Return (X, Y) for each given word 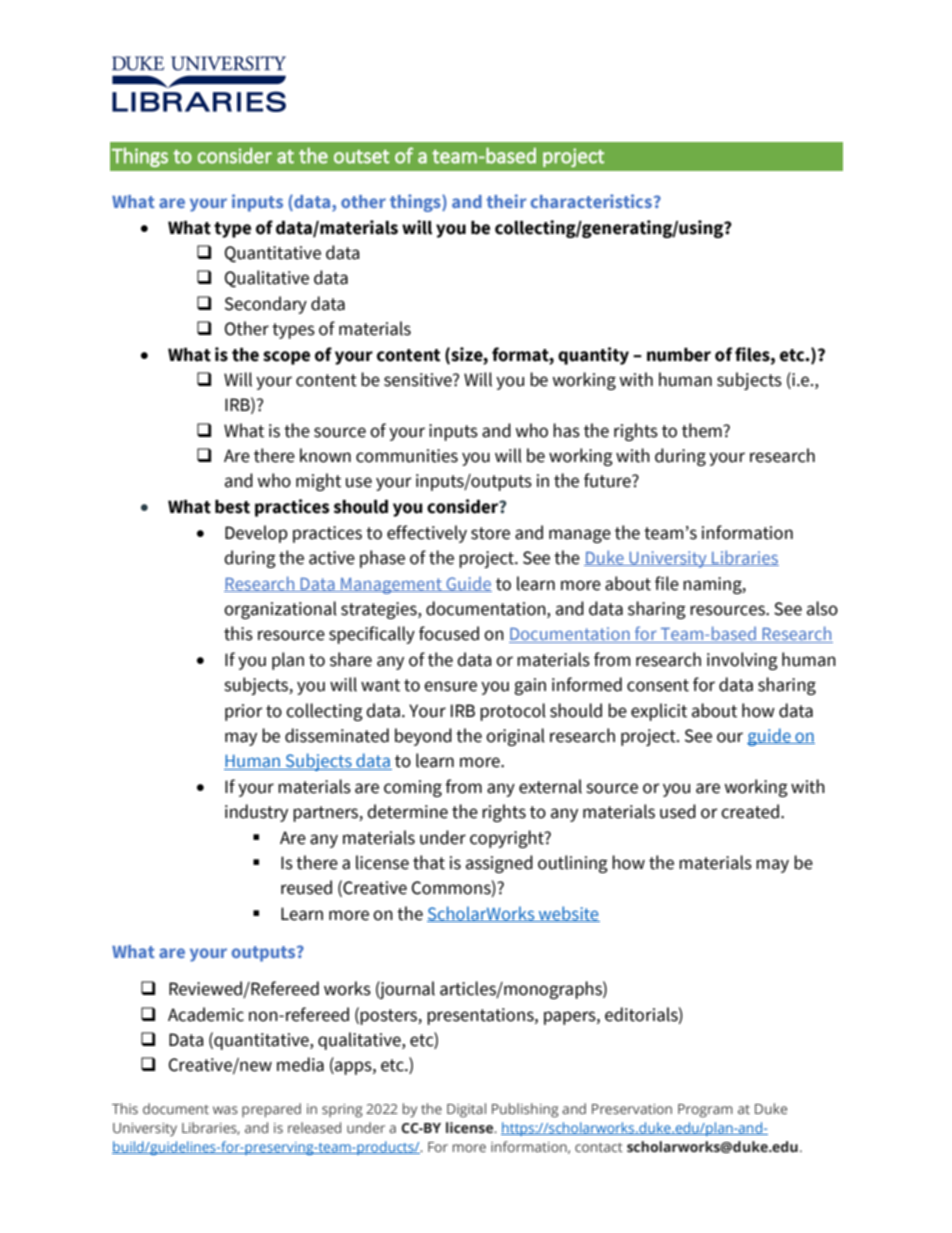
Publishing (525, 1110)
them (703, 430)
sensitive (419, 380)
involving (742, 661)
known (325, 455)
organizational (280, 610)
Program (705, 1111)
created (751, 811)
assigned (499, 864)
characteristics (591, 201)
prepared (271, 1110)
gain (530, 686)
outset (361, 157)
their (506, 201)
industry (256, 813)
